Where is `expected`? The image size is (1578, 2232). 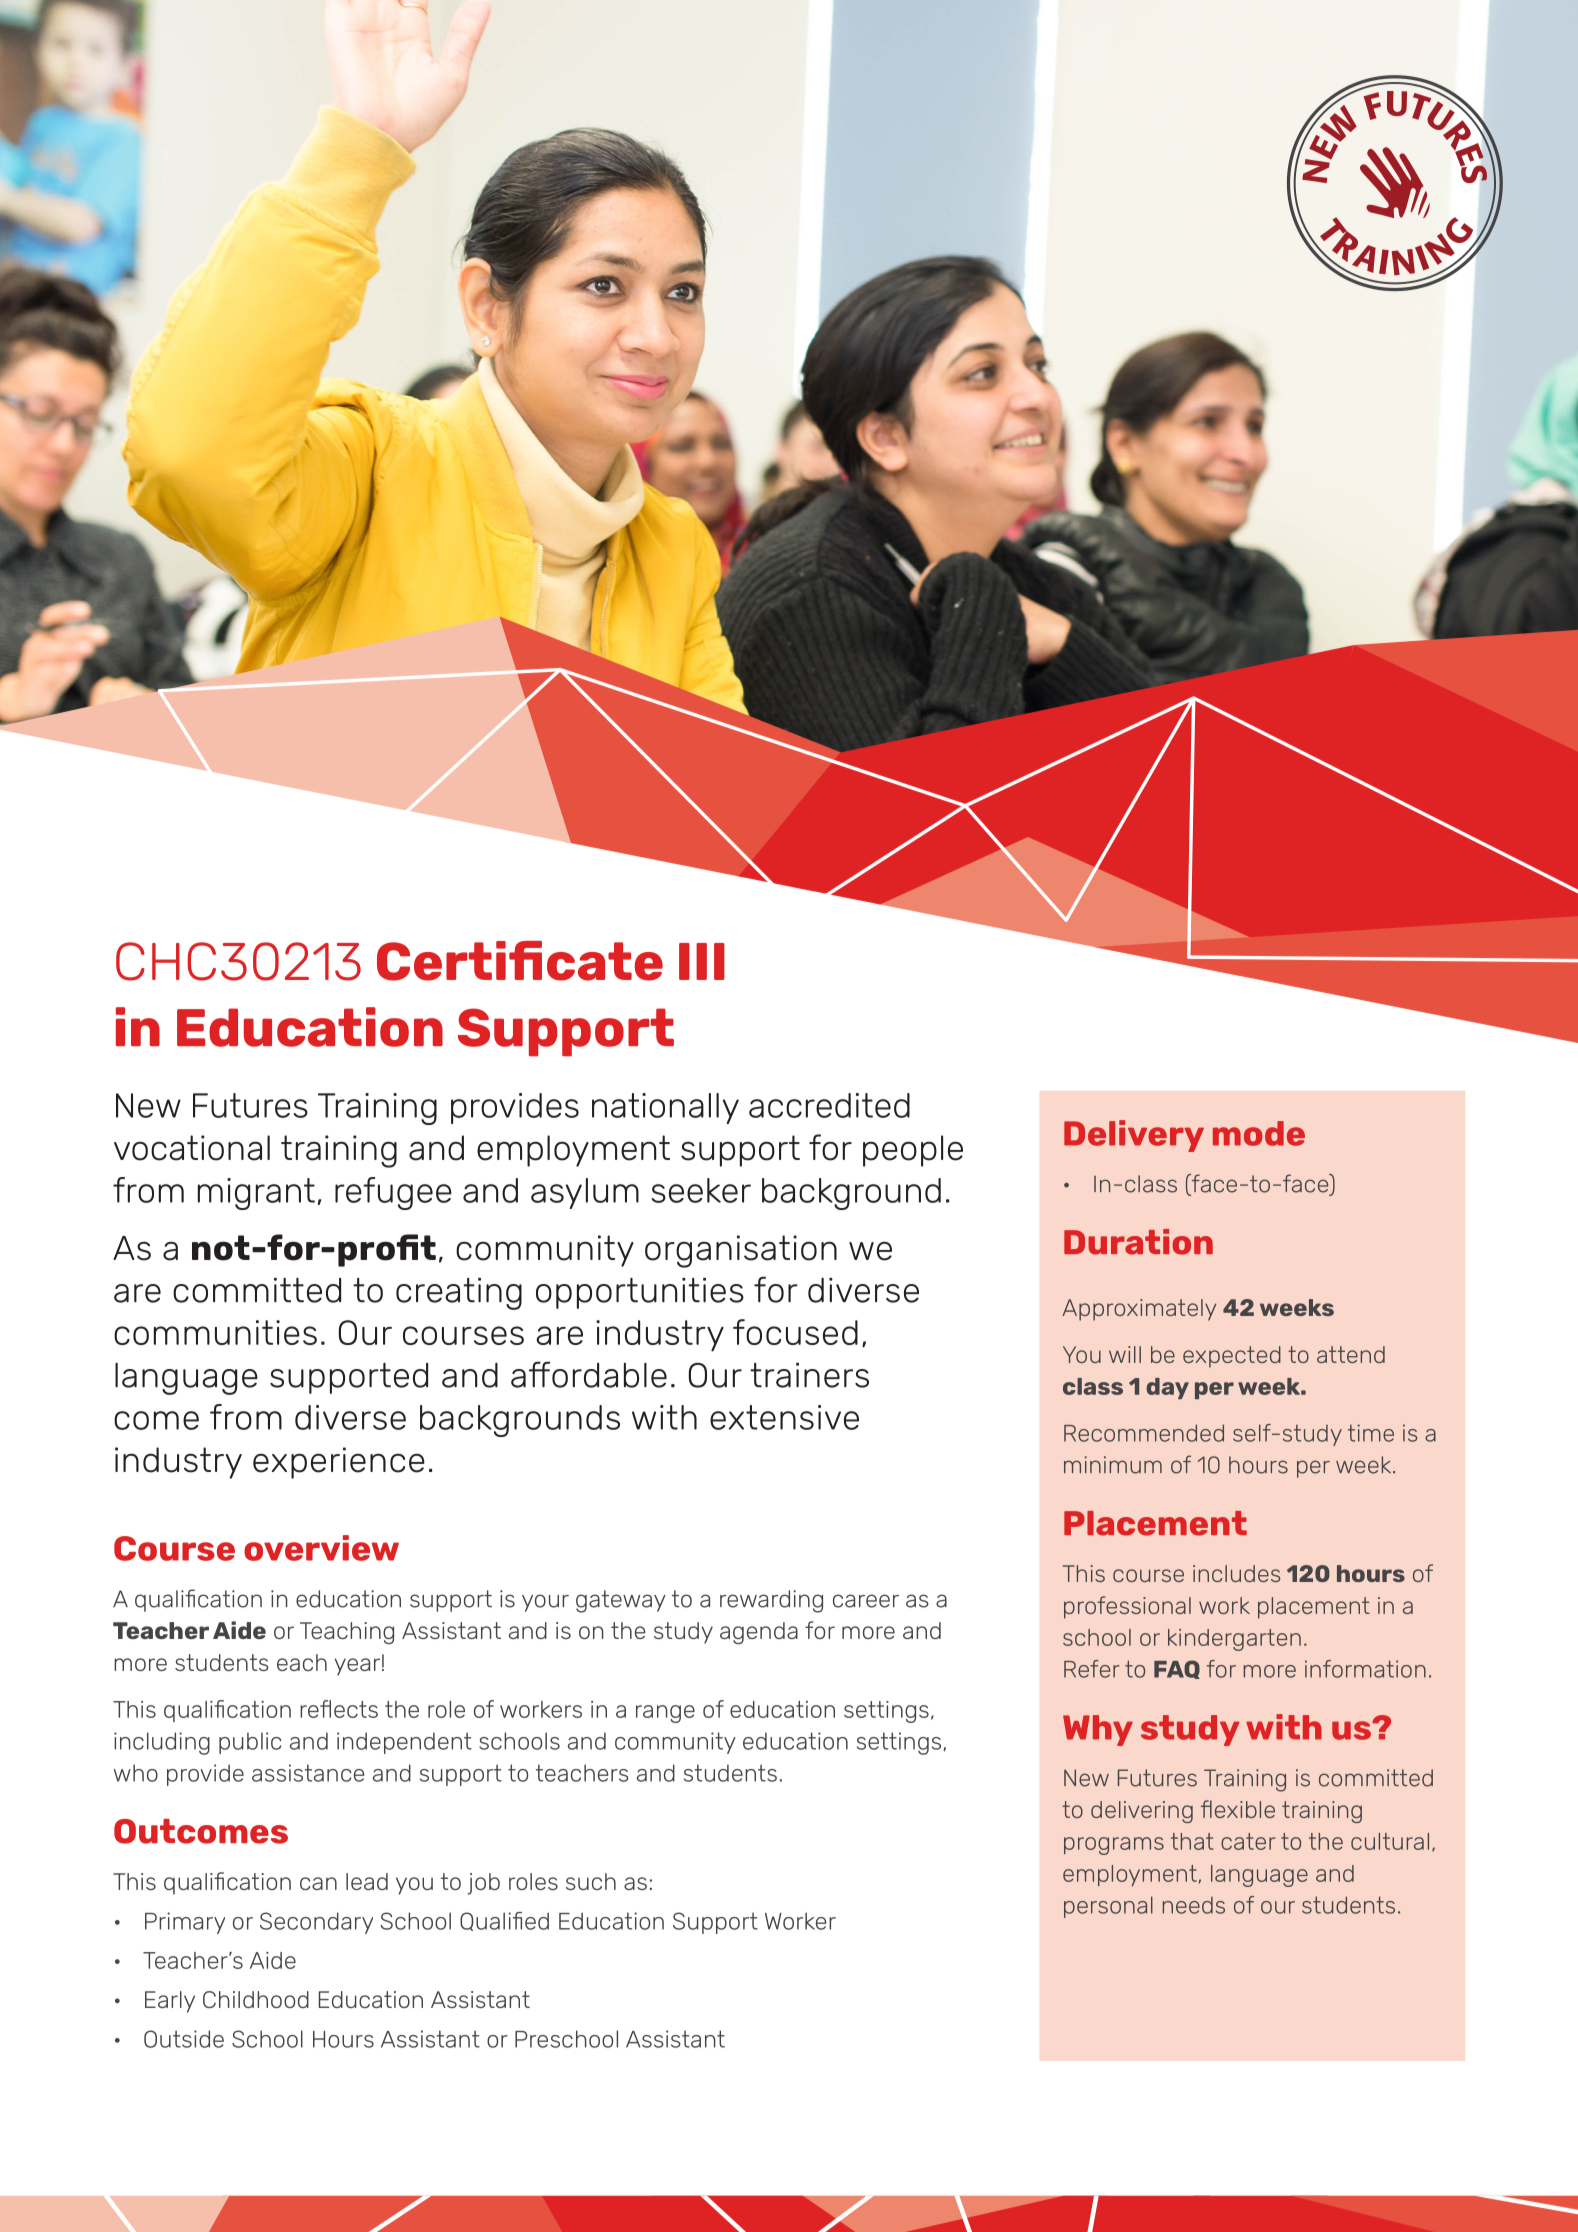 expected is located at coordinates (1232, 1357).
